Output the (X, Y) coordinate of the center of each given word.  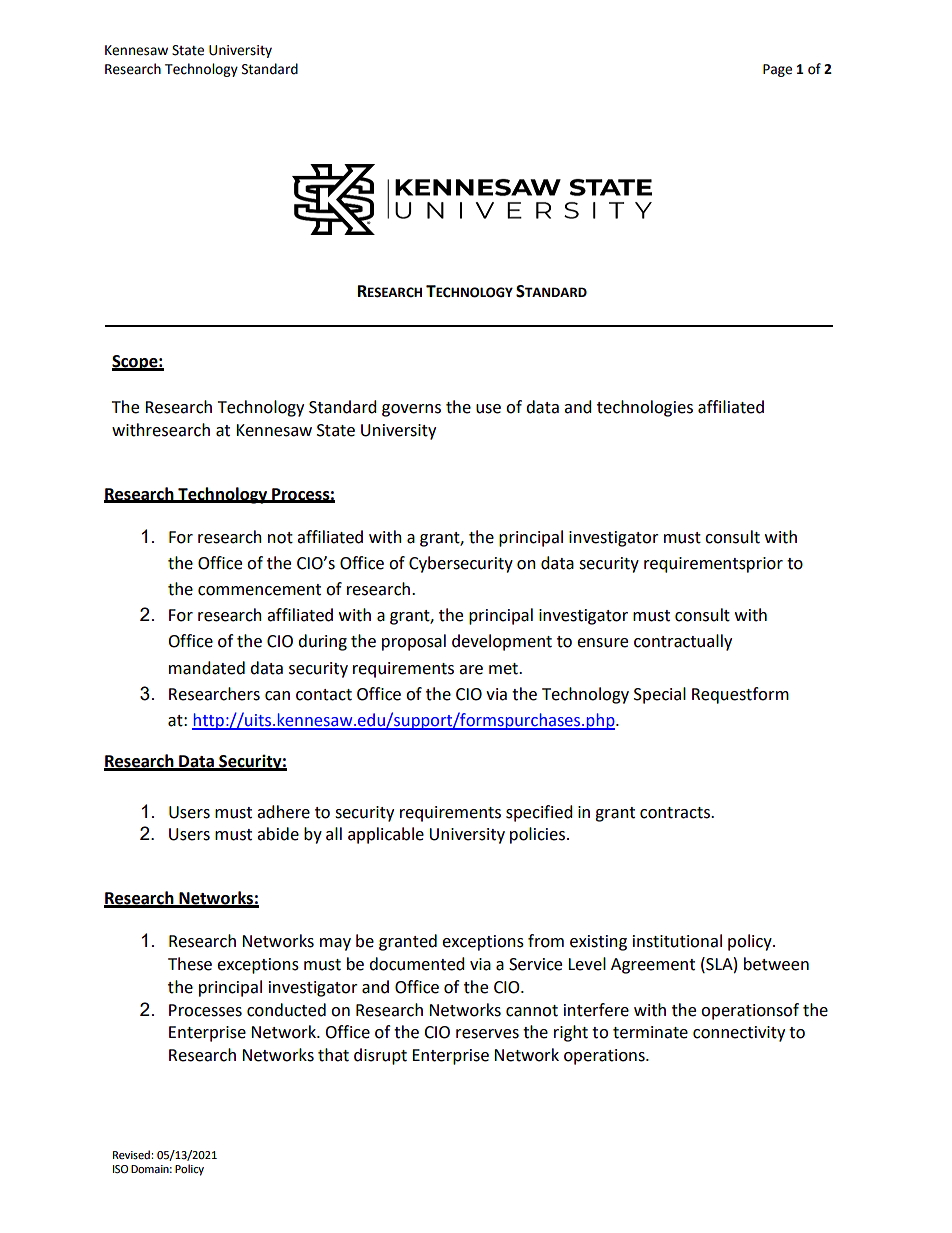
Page (777, 70)
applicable (386, 835)
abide (278, 834)
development (502, 642)
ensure (602, 643)
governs (411, 410)
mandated (207, 668)
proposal (414, 642)
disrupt (380, 1056)
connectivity (739, 1034)
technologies (645, 408)
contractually (683, 642)
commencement (259, 590)
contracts (676, 813)
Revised (132, 1155)
